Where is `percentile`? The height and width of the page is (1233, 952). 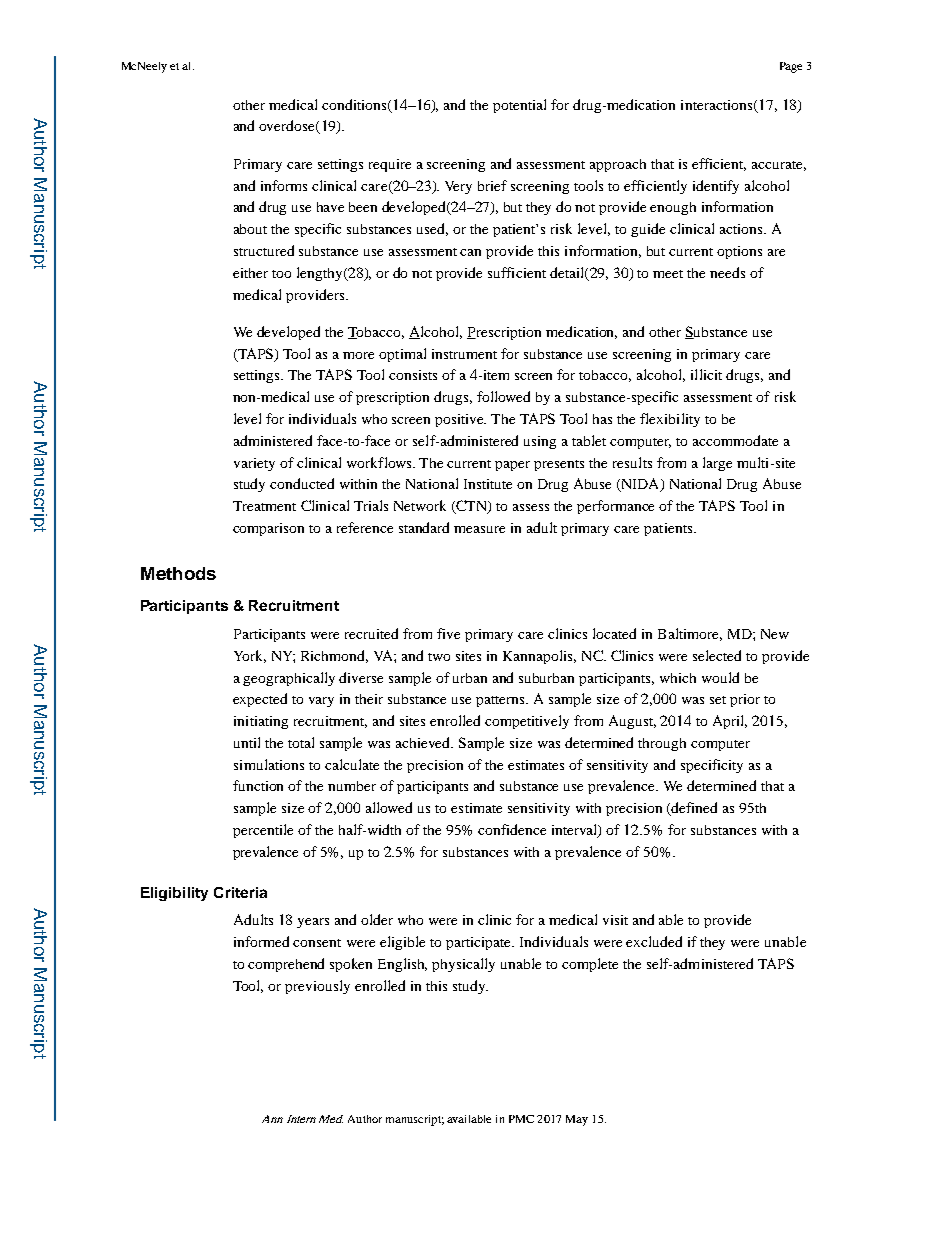 percentile is located at coordinates (263, 831).
